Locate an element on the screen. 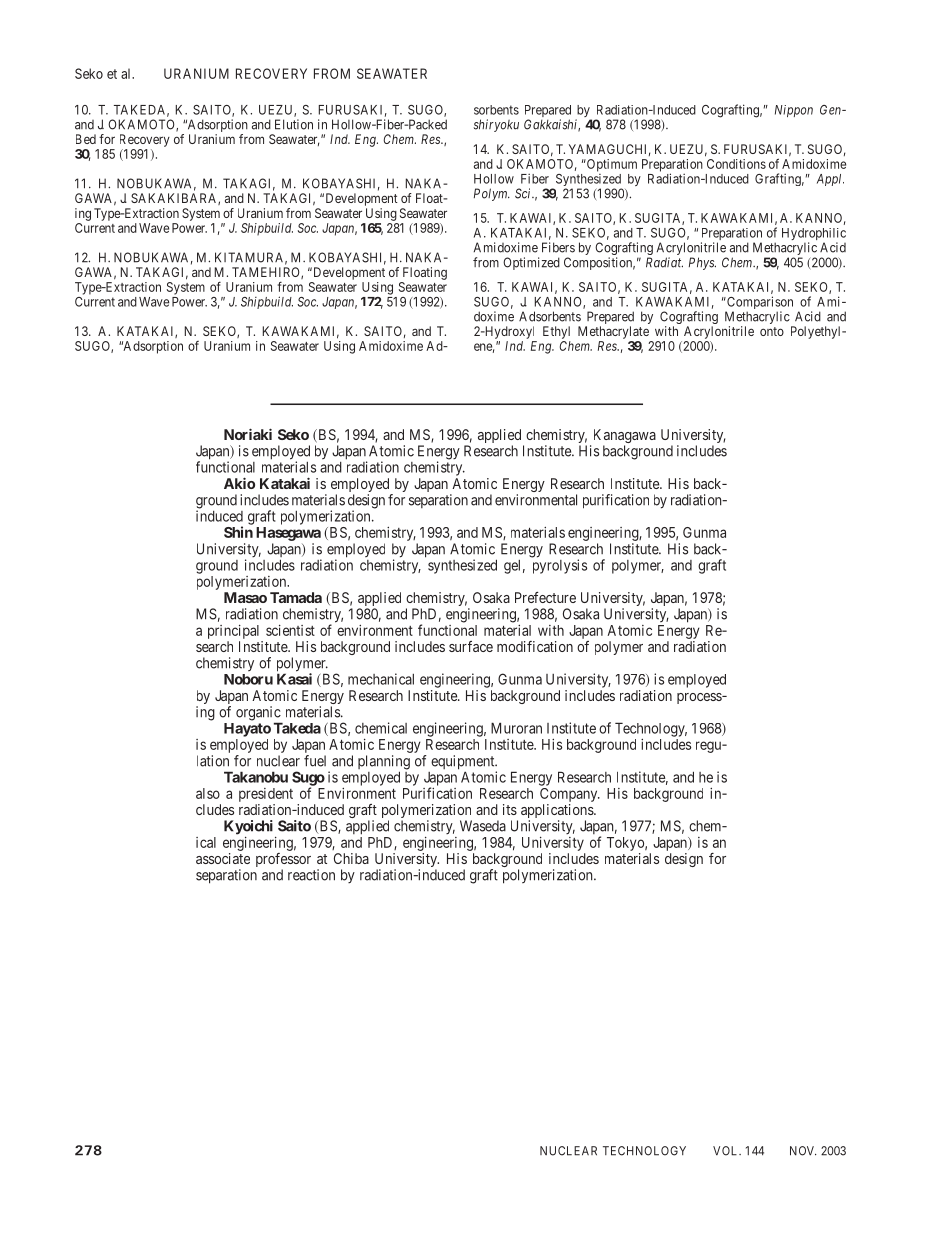  Bed is located at coordinates (86, 139).
